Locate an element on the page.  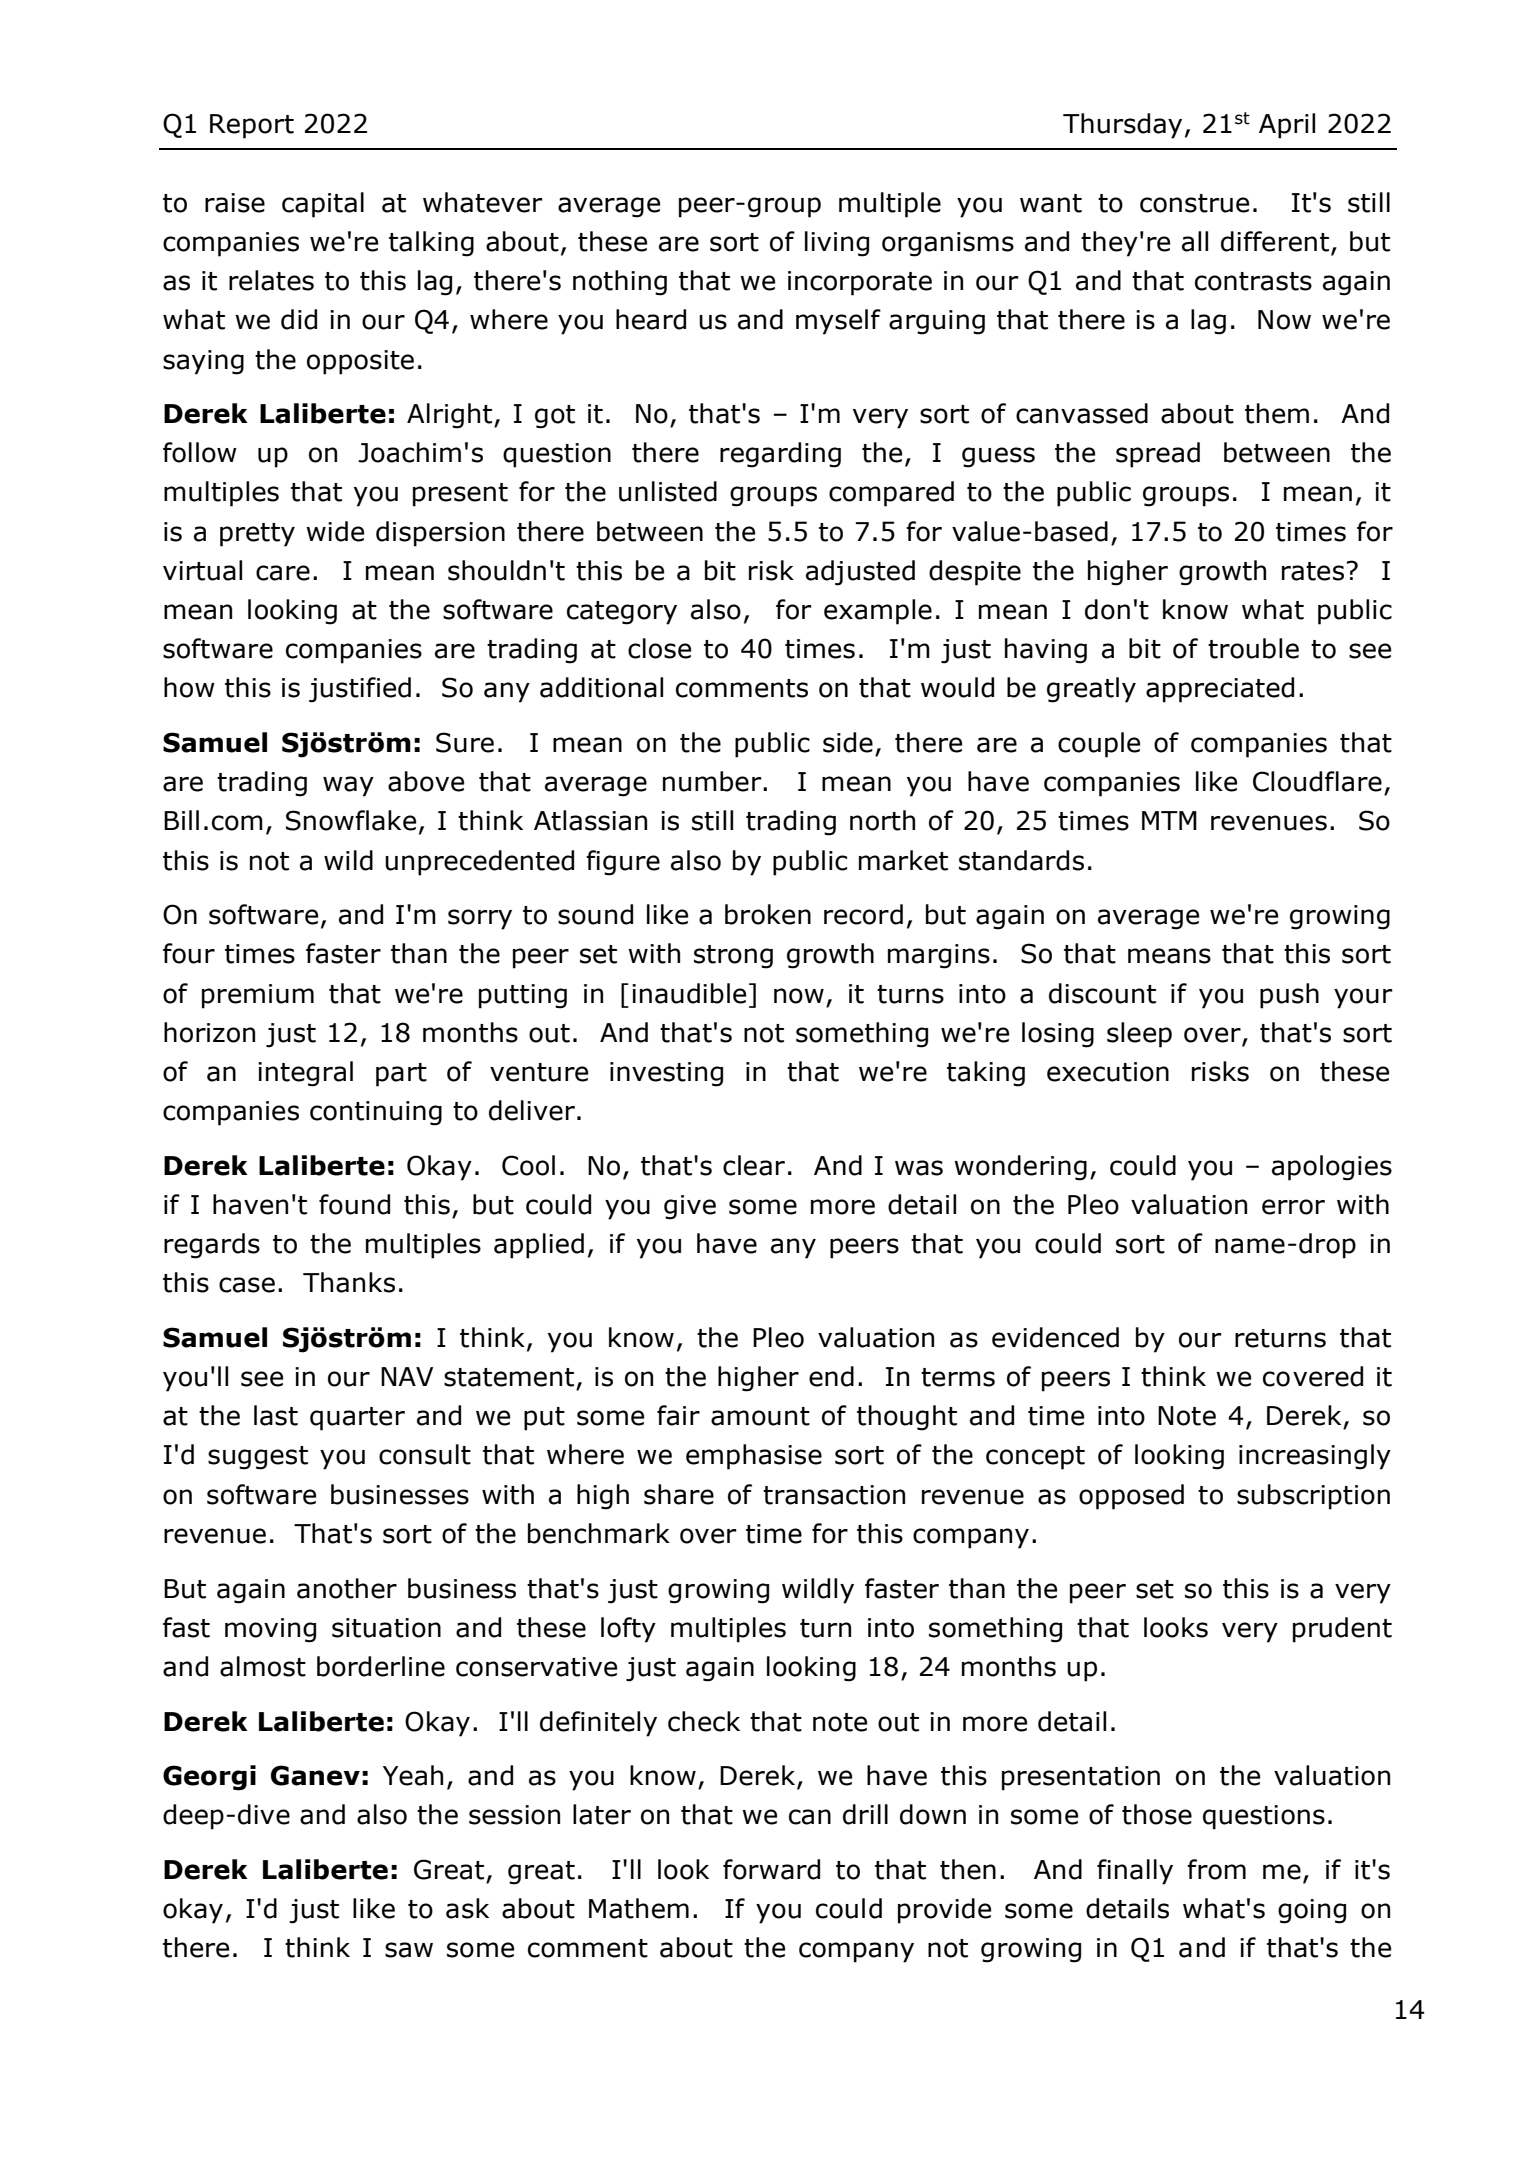
appreciated is located at coordinates (1220, 690).
